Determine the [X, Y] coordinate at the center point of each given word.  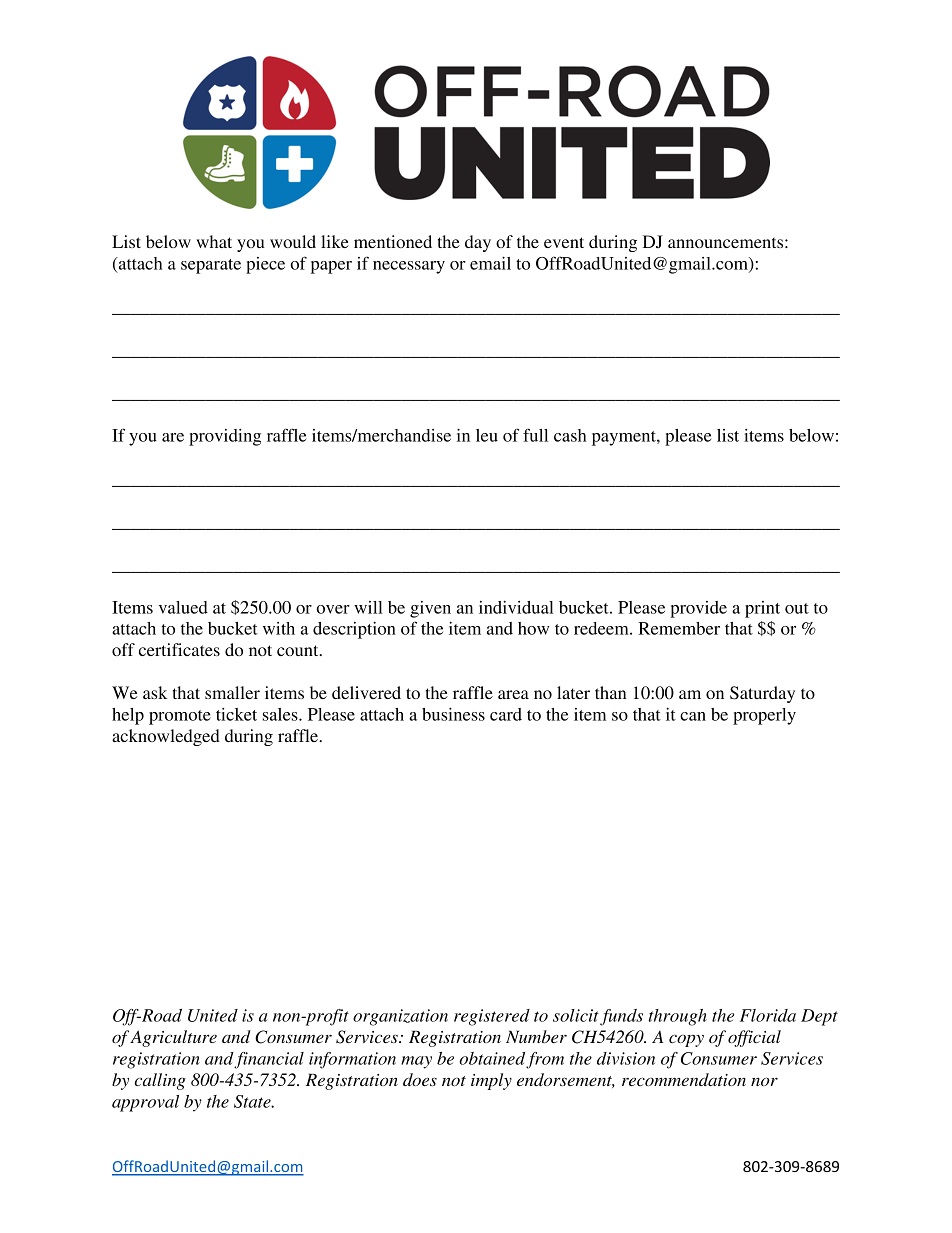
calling [160, 1081]
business [453, 714]
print [762, 609]
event [564, 242]
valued [183, 607]
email [490, 263]
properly [764, 716]
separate [211, 266]
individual [516, 607]
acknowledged [166, 737]
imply [491, 1081]
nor [764, 1081]
